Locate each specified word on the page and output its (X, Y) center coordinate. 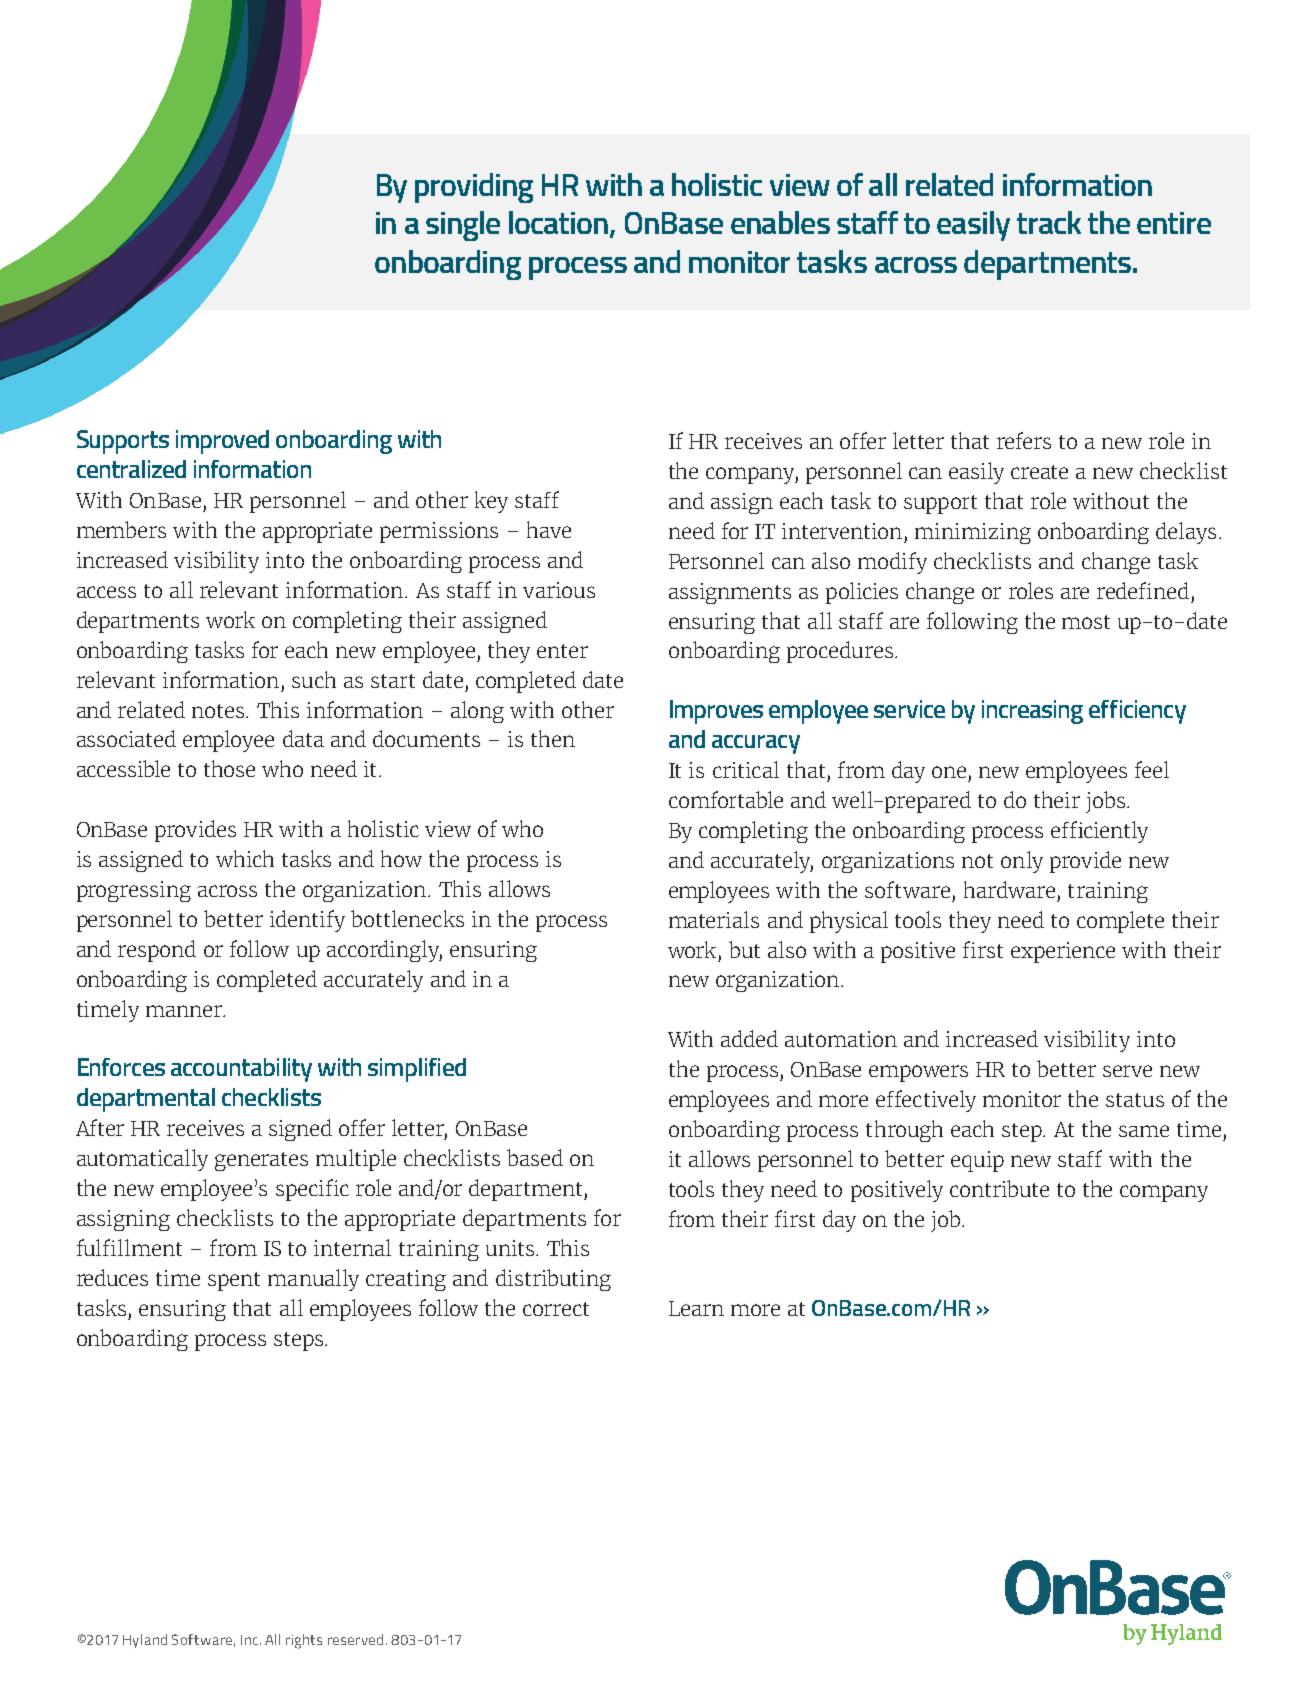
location (560, 224)
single (463, 226)
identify (307, 921)
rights (304, 1641)
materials (714, 919)
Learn (696, 1308)
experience (1063, 952)
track (1049, 222)
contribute (999, 1188)
